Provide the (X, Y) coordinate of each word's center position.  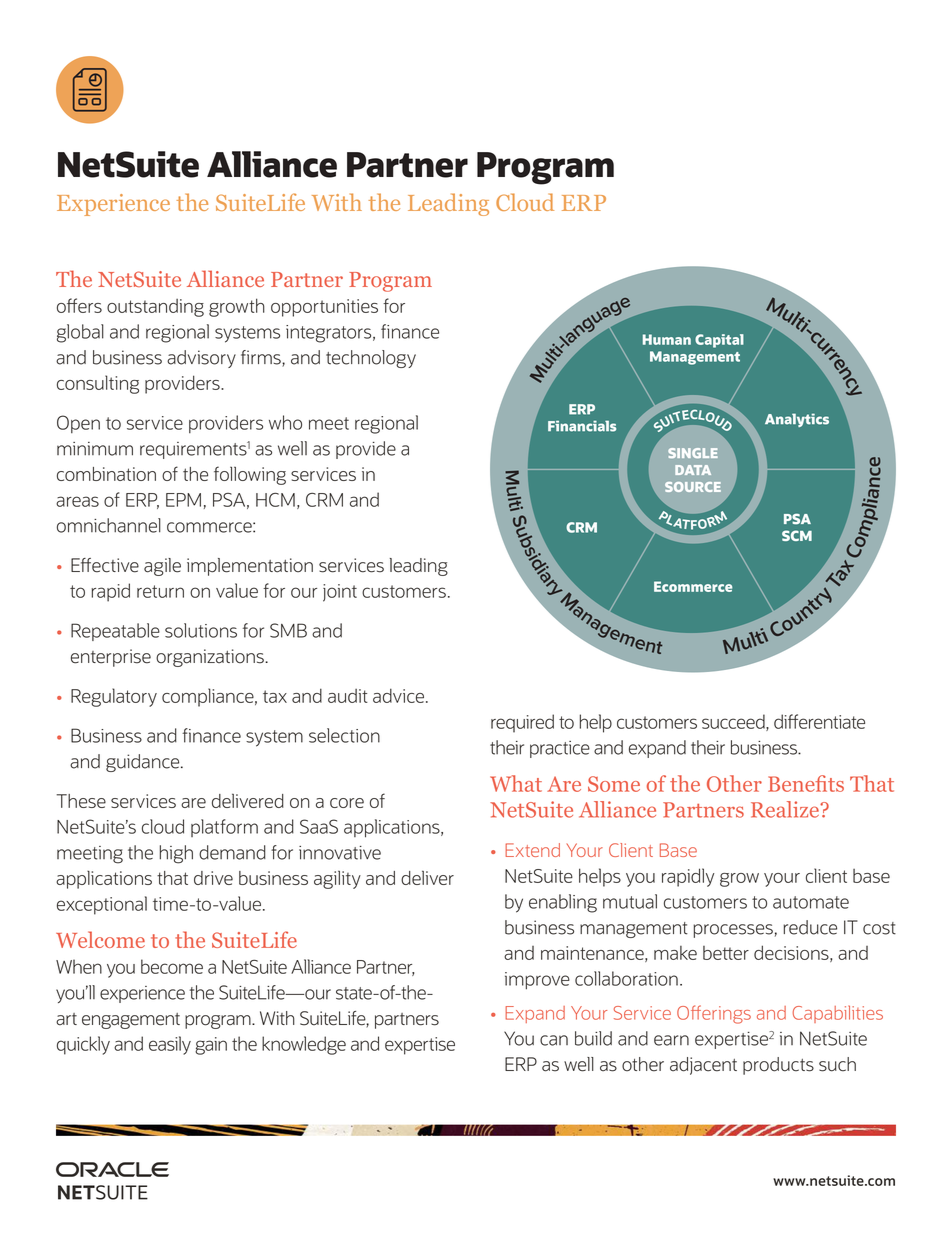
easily (170, 1045)
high (176, 854)
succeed (734, 722)
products (778, 1066)
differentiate (819, 721)
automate (811, 902)
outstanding (155, 308)
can (554, 1040)
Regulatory (114, 697)
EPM (183, 500)
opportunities (324, 308)
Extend (532, 850)
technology (371, 359)
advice (398, 695)
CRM (324, 500)
